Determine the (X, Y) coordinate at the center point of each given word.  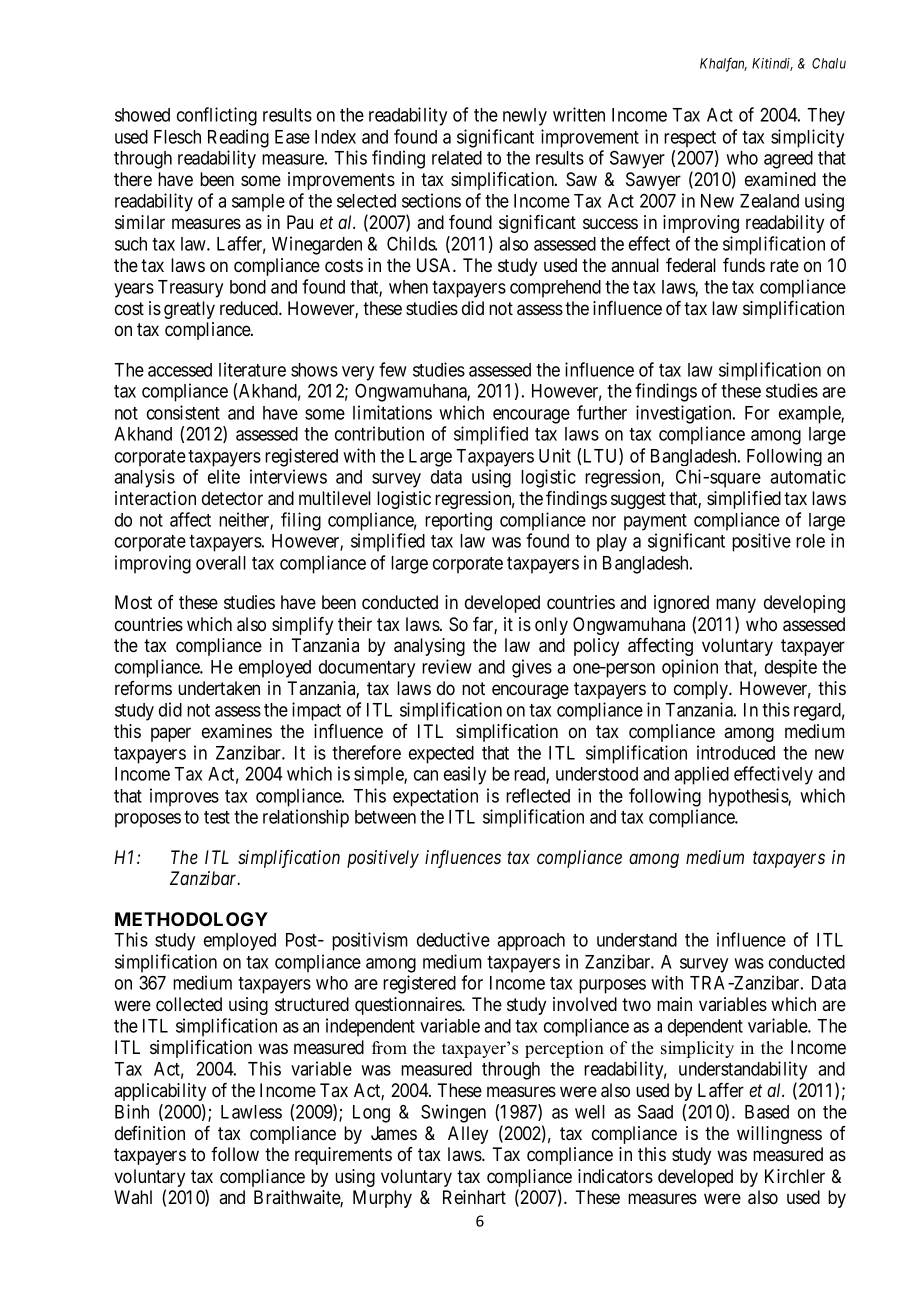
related (457, 158)
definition (150, 1133)
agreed (788, 160)
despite (791, 668)
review (447, 666)
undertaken (219, 688)
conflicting (217, 116)
